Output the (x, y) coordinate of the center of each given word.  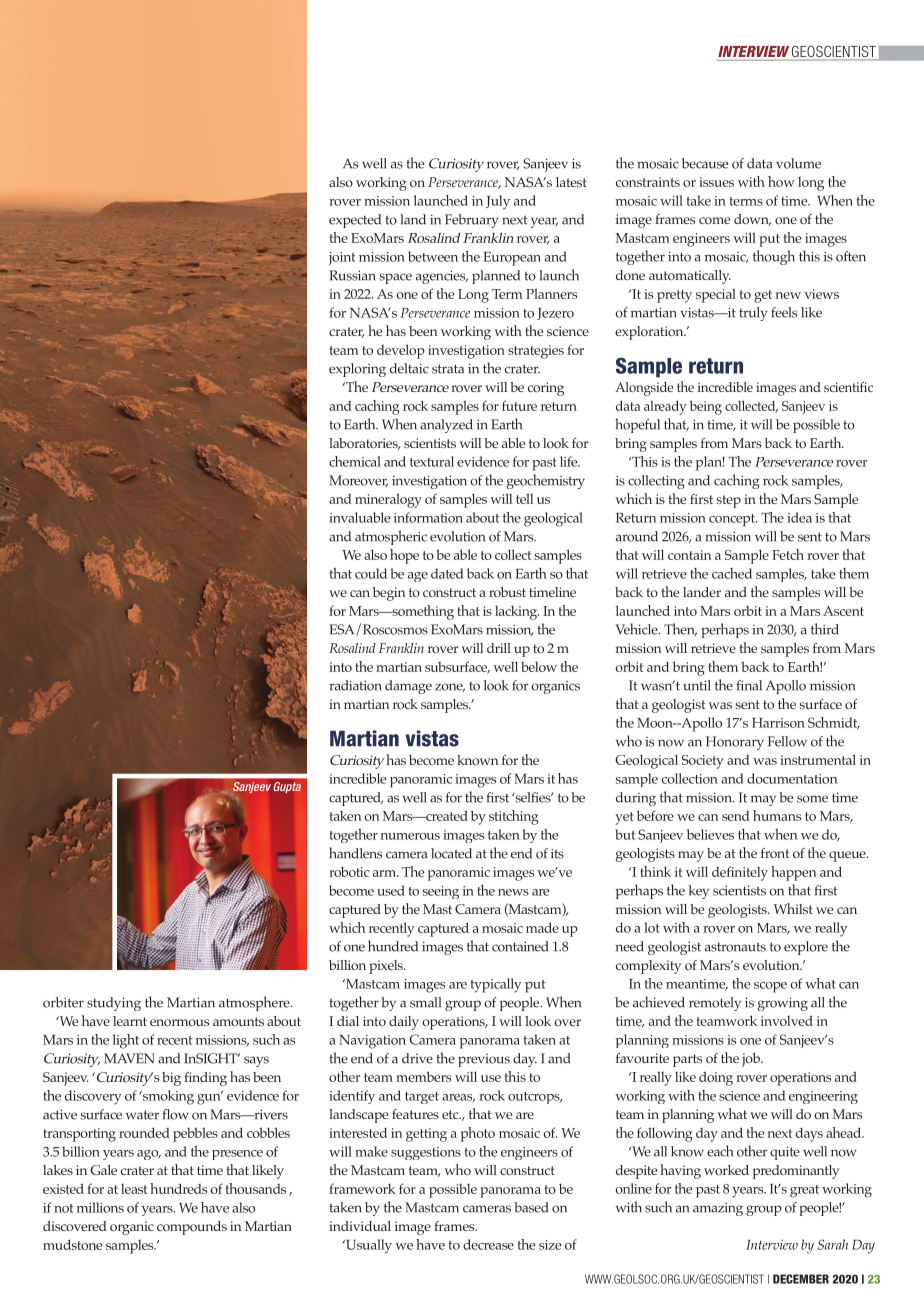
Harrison (778, 723)
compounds (192, 1228)
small (425, 1002)
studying (114, 1004)
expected (355, 221)
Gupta (287, 787)
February (472, 221)
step (729, 501)
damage (408, 687)
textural (432, 461)
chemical (355, 461)
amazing (718, 1209)
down (752, 220)
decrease (488, 1244)
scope (770, 987)
